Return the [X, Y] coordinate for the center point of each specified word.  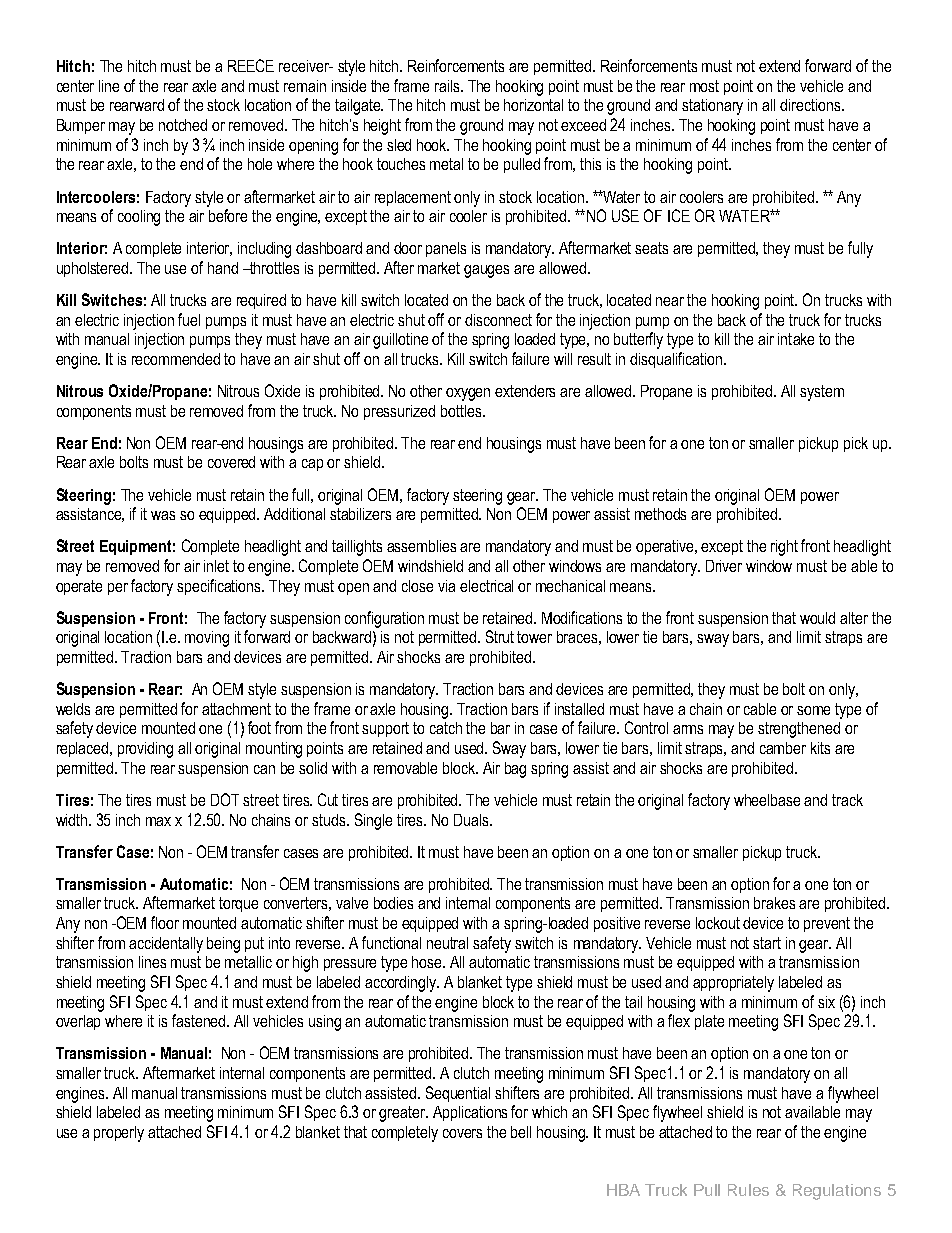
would [817, 618]
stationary [712, 107]
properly [119, 1134]
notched [183, 125]
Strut [500, 636]
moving [207, 639]
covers [462, 1133]
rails [448, 86]
